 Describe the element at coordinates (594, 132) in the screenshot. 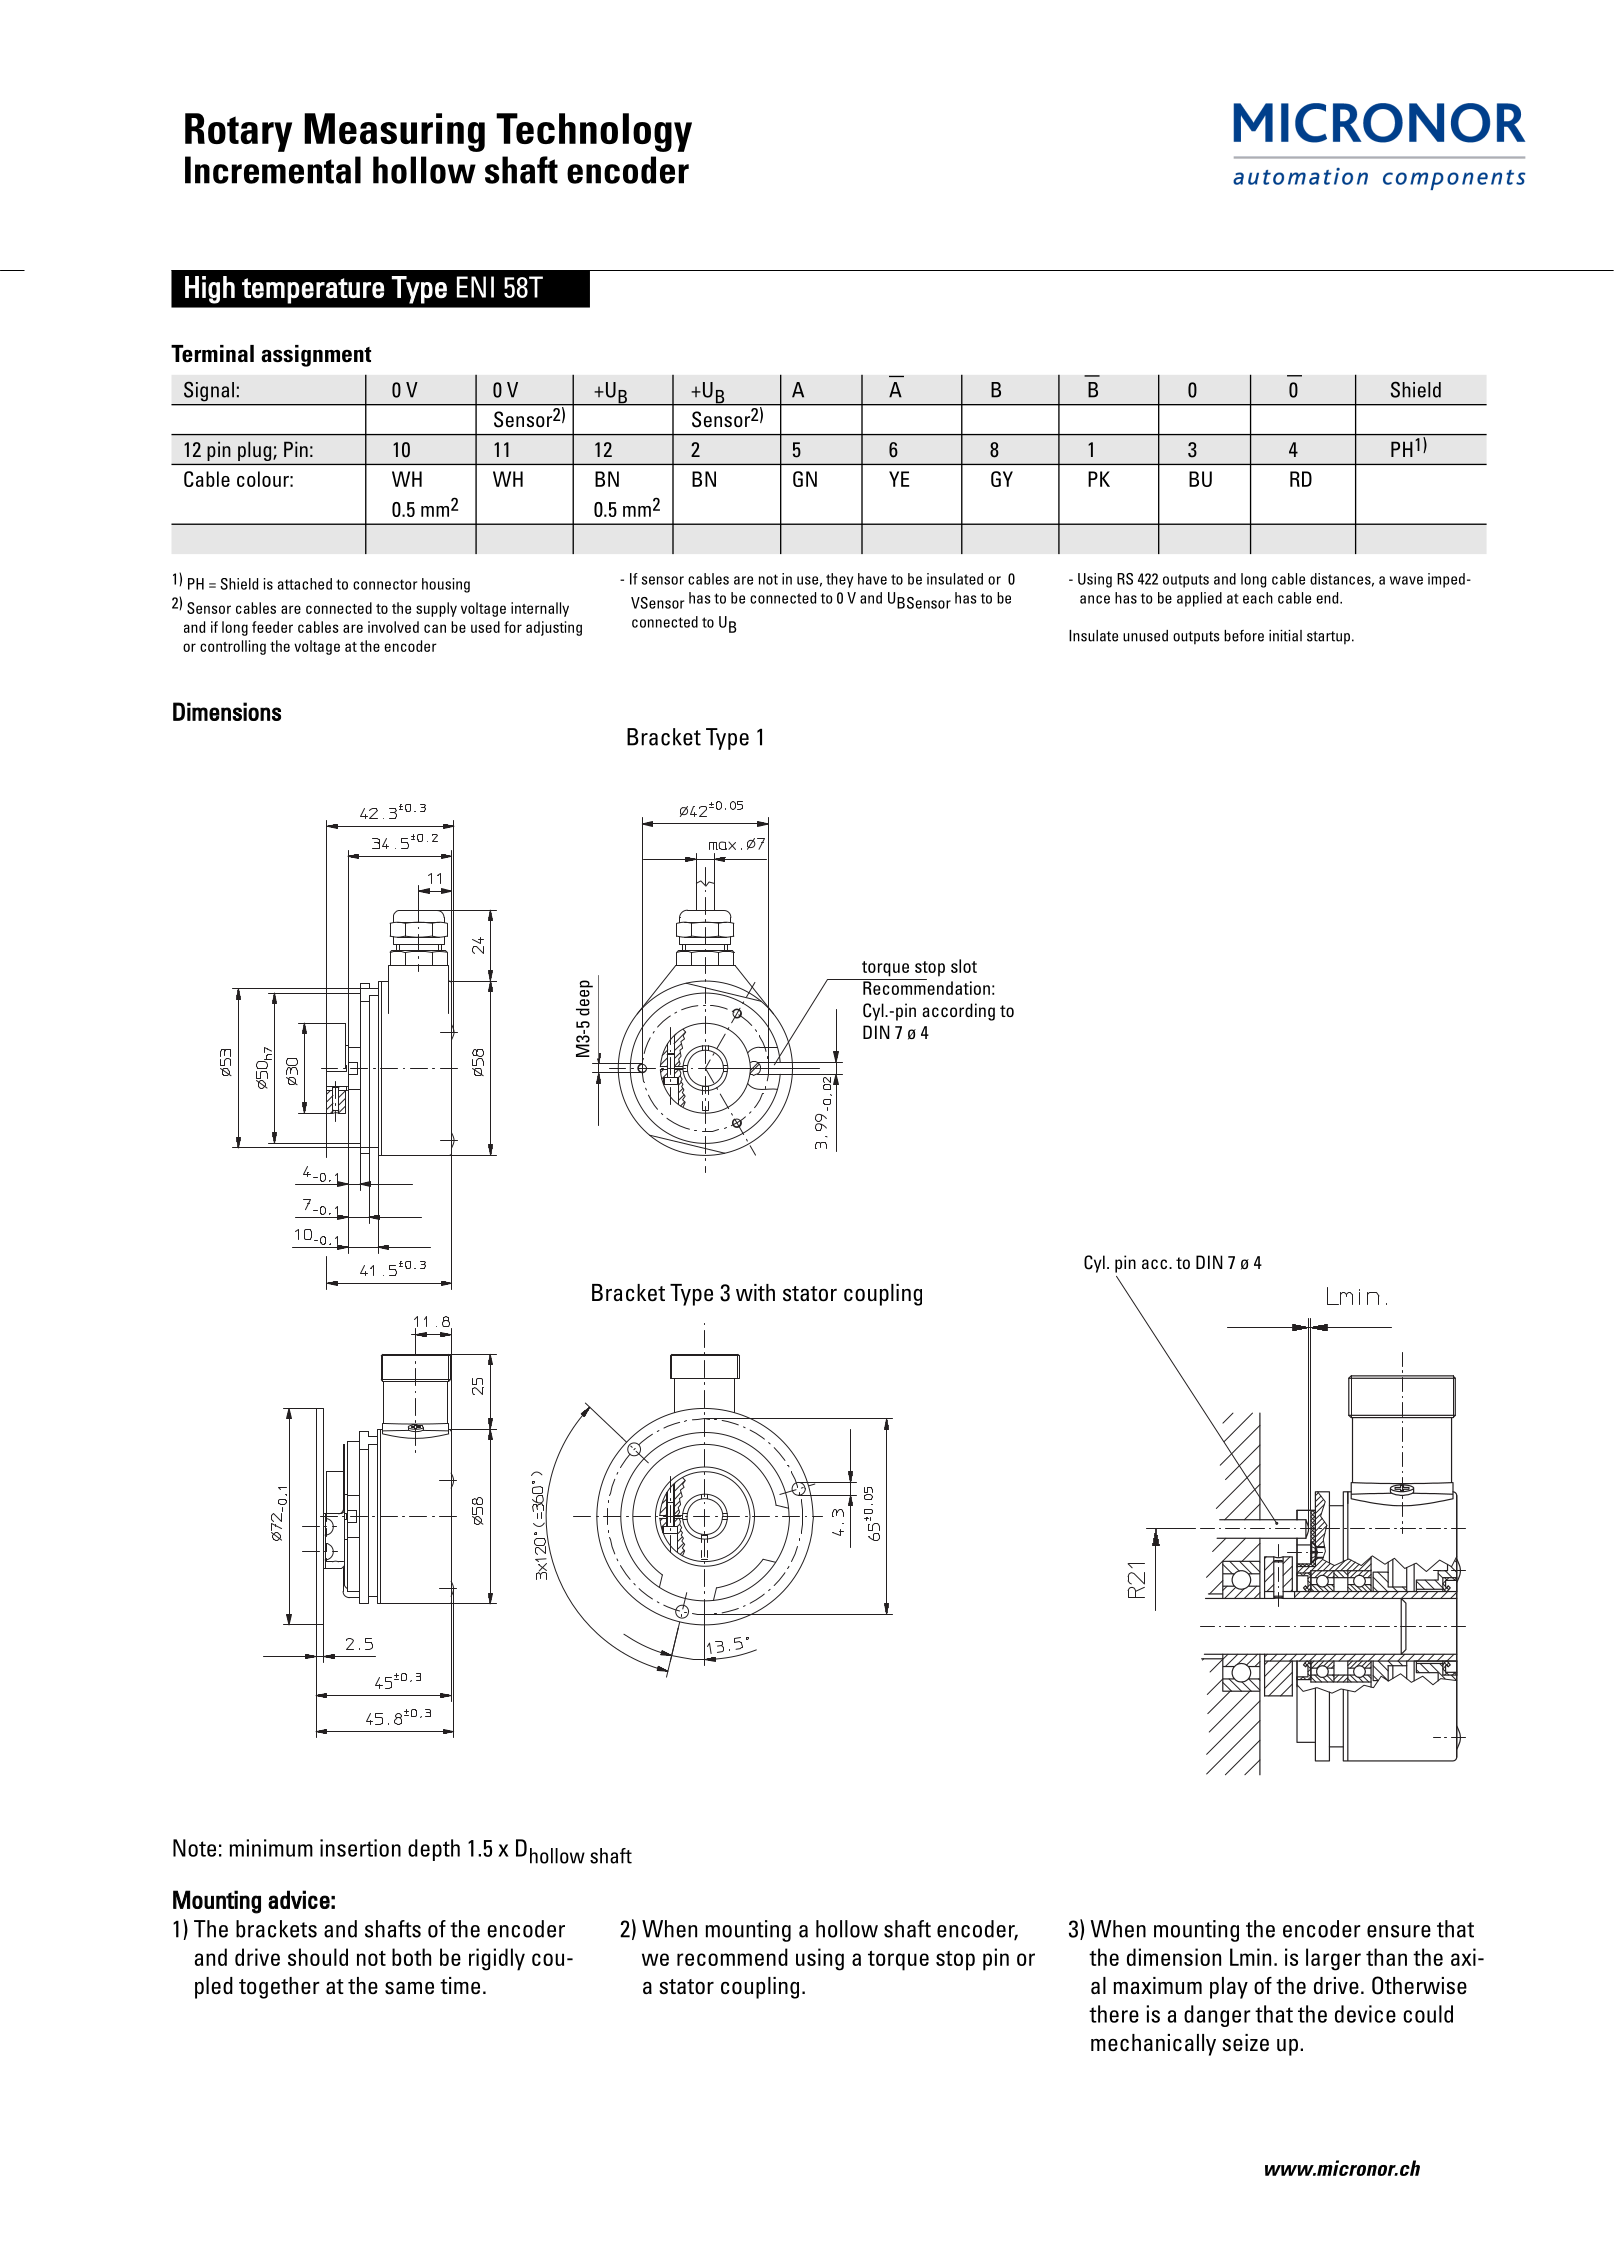

I see `Technology` at that location.
